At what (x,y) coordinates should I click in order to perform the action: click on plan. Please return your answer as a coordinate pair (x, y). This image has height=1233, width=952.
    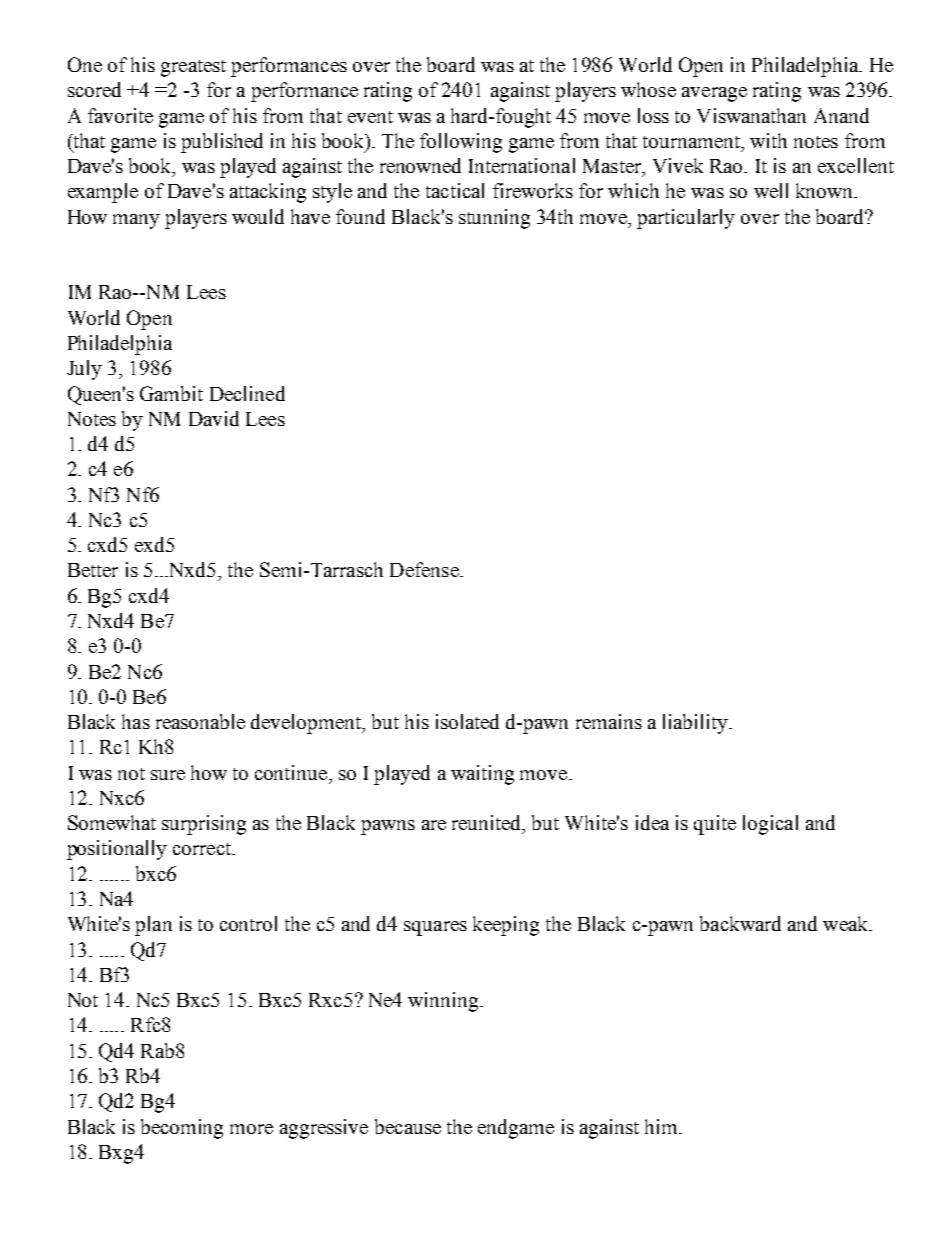
    Looking at the image, I should click on (153, 926).
